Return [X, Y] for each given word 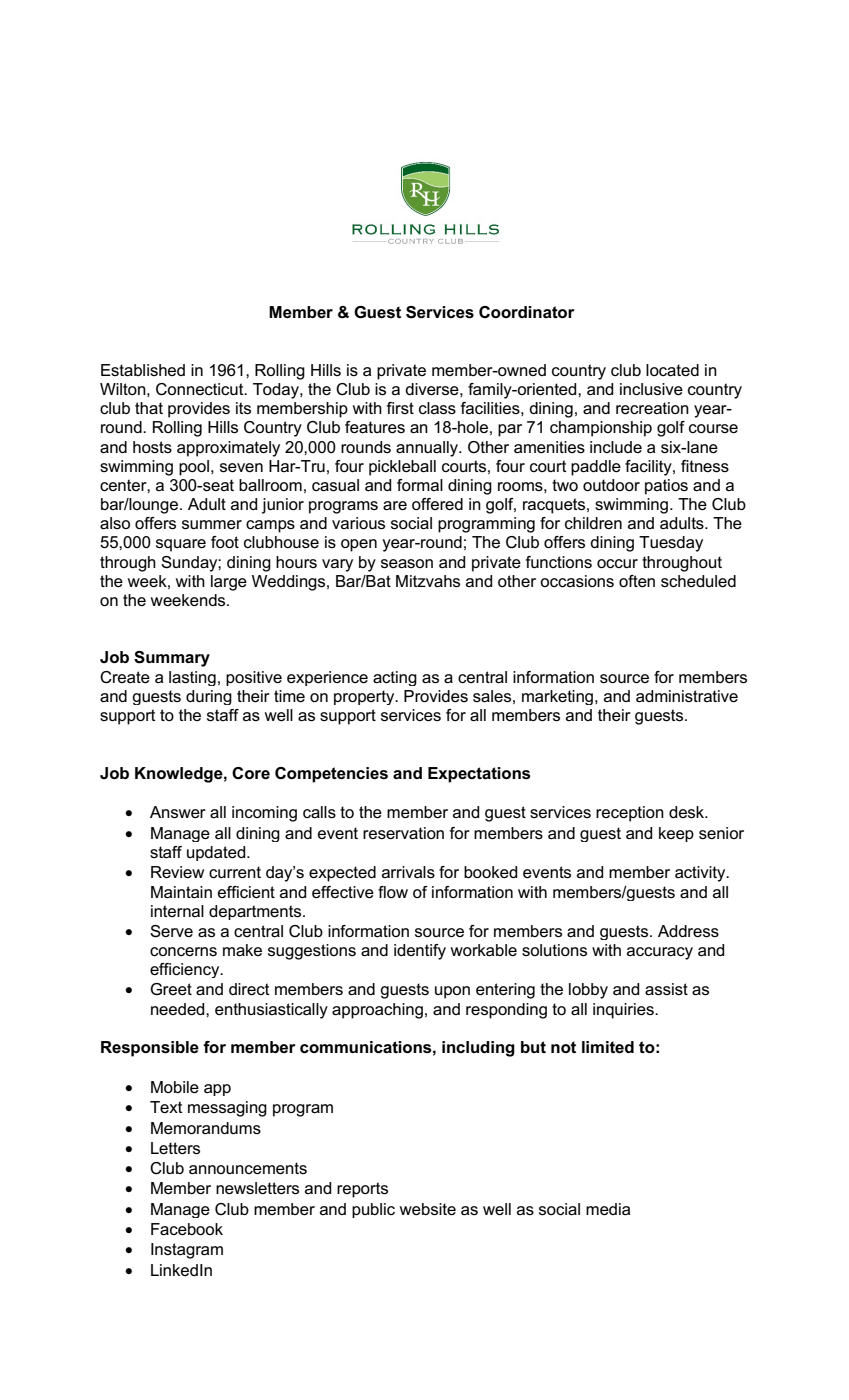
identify [420, 952]
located [672, 370]
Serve [171, 931]
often [637, 581]
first [400, 408]
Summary [172, 659]
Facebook [187, 1229]
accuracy [660, 953]
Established [143, 370]
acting [395, 678]
